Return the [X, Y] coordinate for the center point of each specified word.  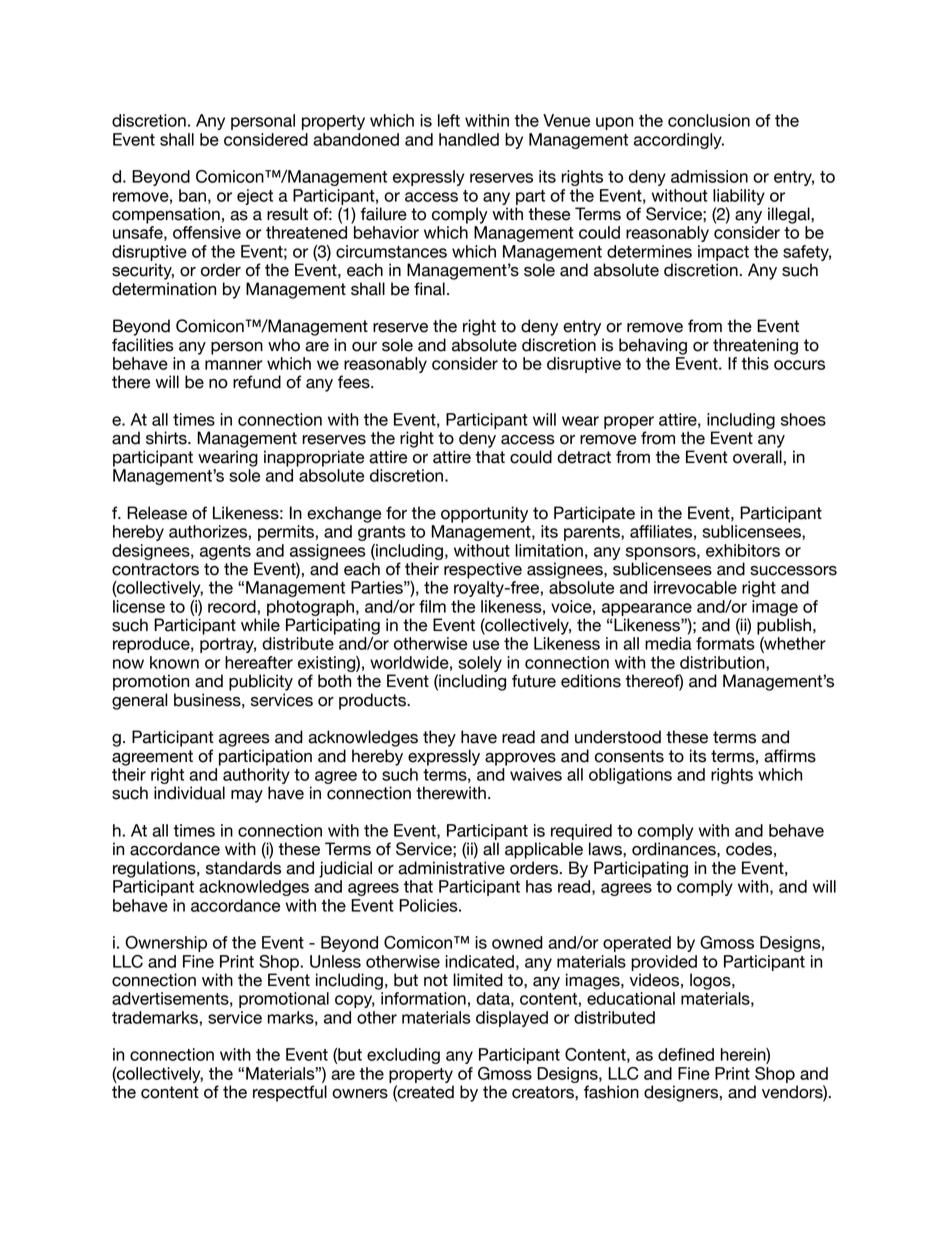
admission [709, 176]
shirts [167, 438]
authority [256, 777]
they [439, 738]
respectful [290, 1093]
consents [629, 756]
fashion [611, 1092]
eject [255, 197]
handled [469, 139]
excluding [403, 1056]
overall [757, 457]
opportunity [484, 514]
